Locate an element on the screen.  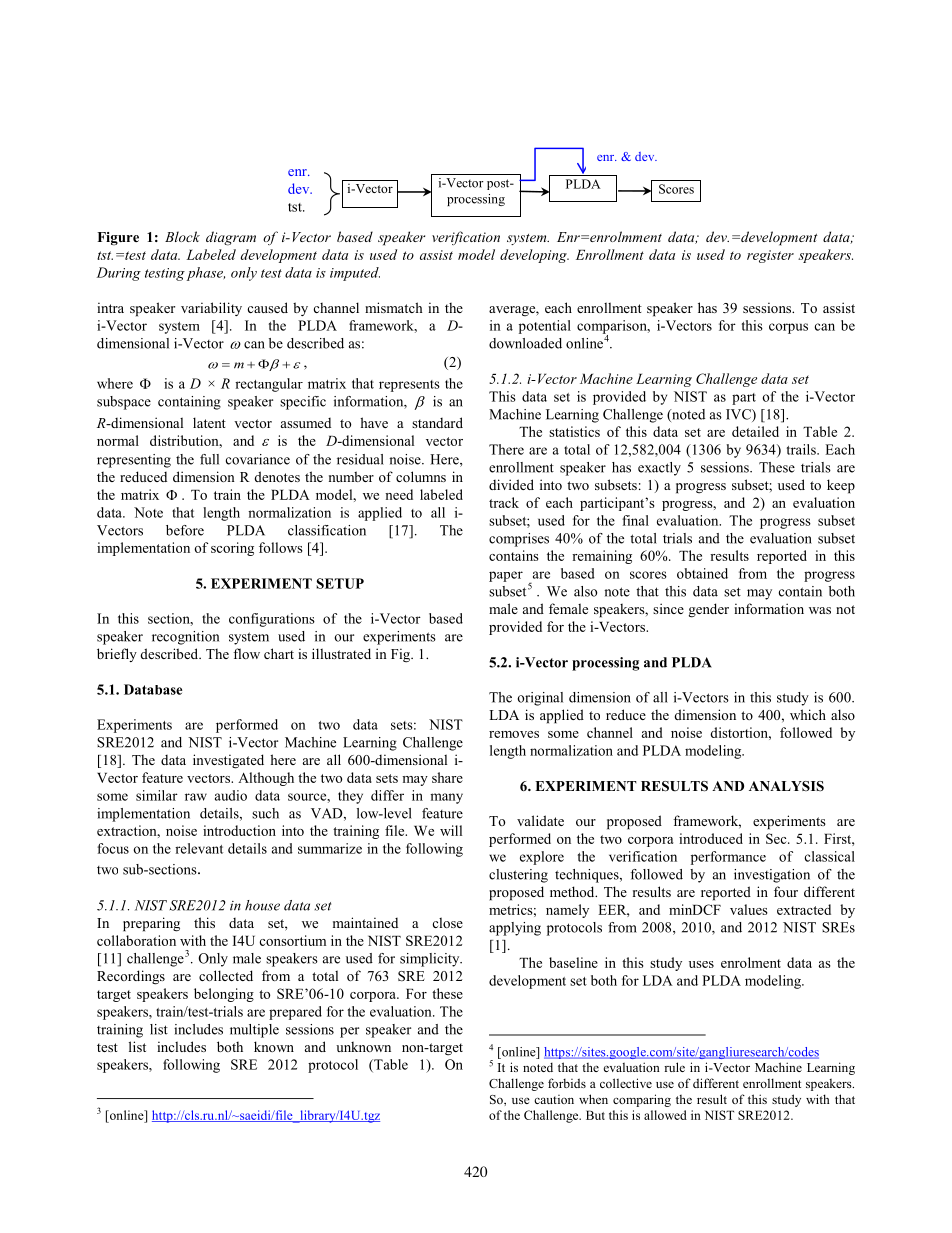
full is located at coordinates (209, 459).
